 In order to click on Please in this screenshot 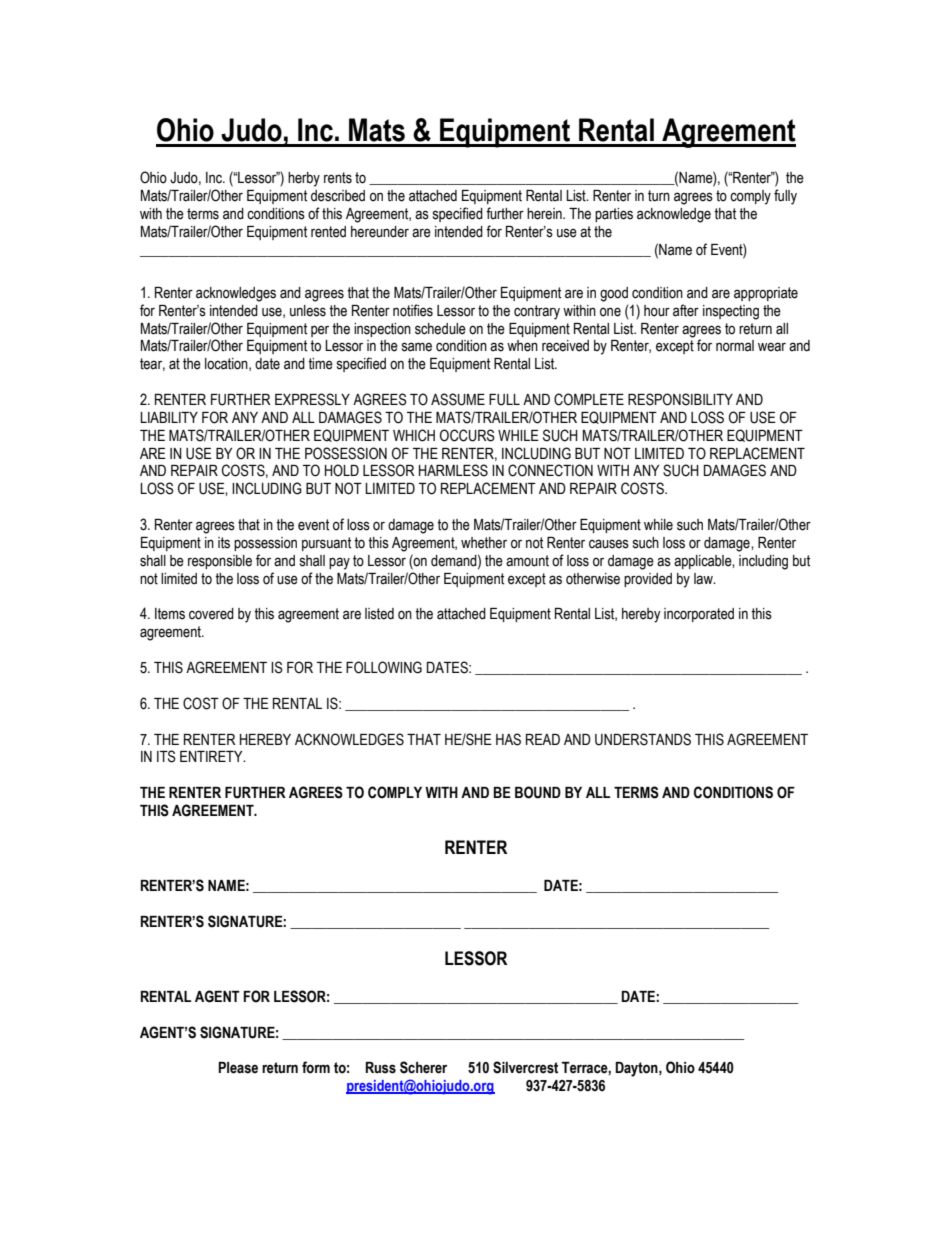, I will do `click(238, 1068)`.
